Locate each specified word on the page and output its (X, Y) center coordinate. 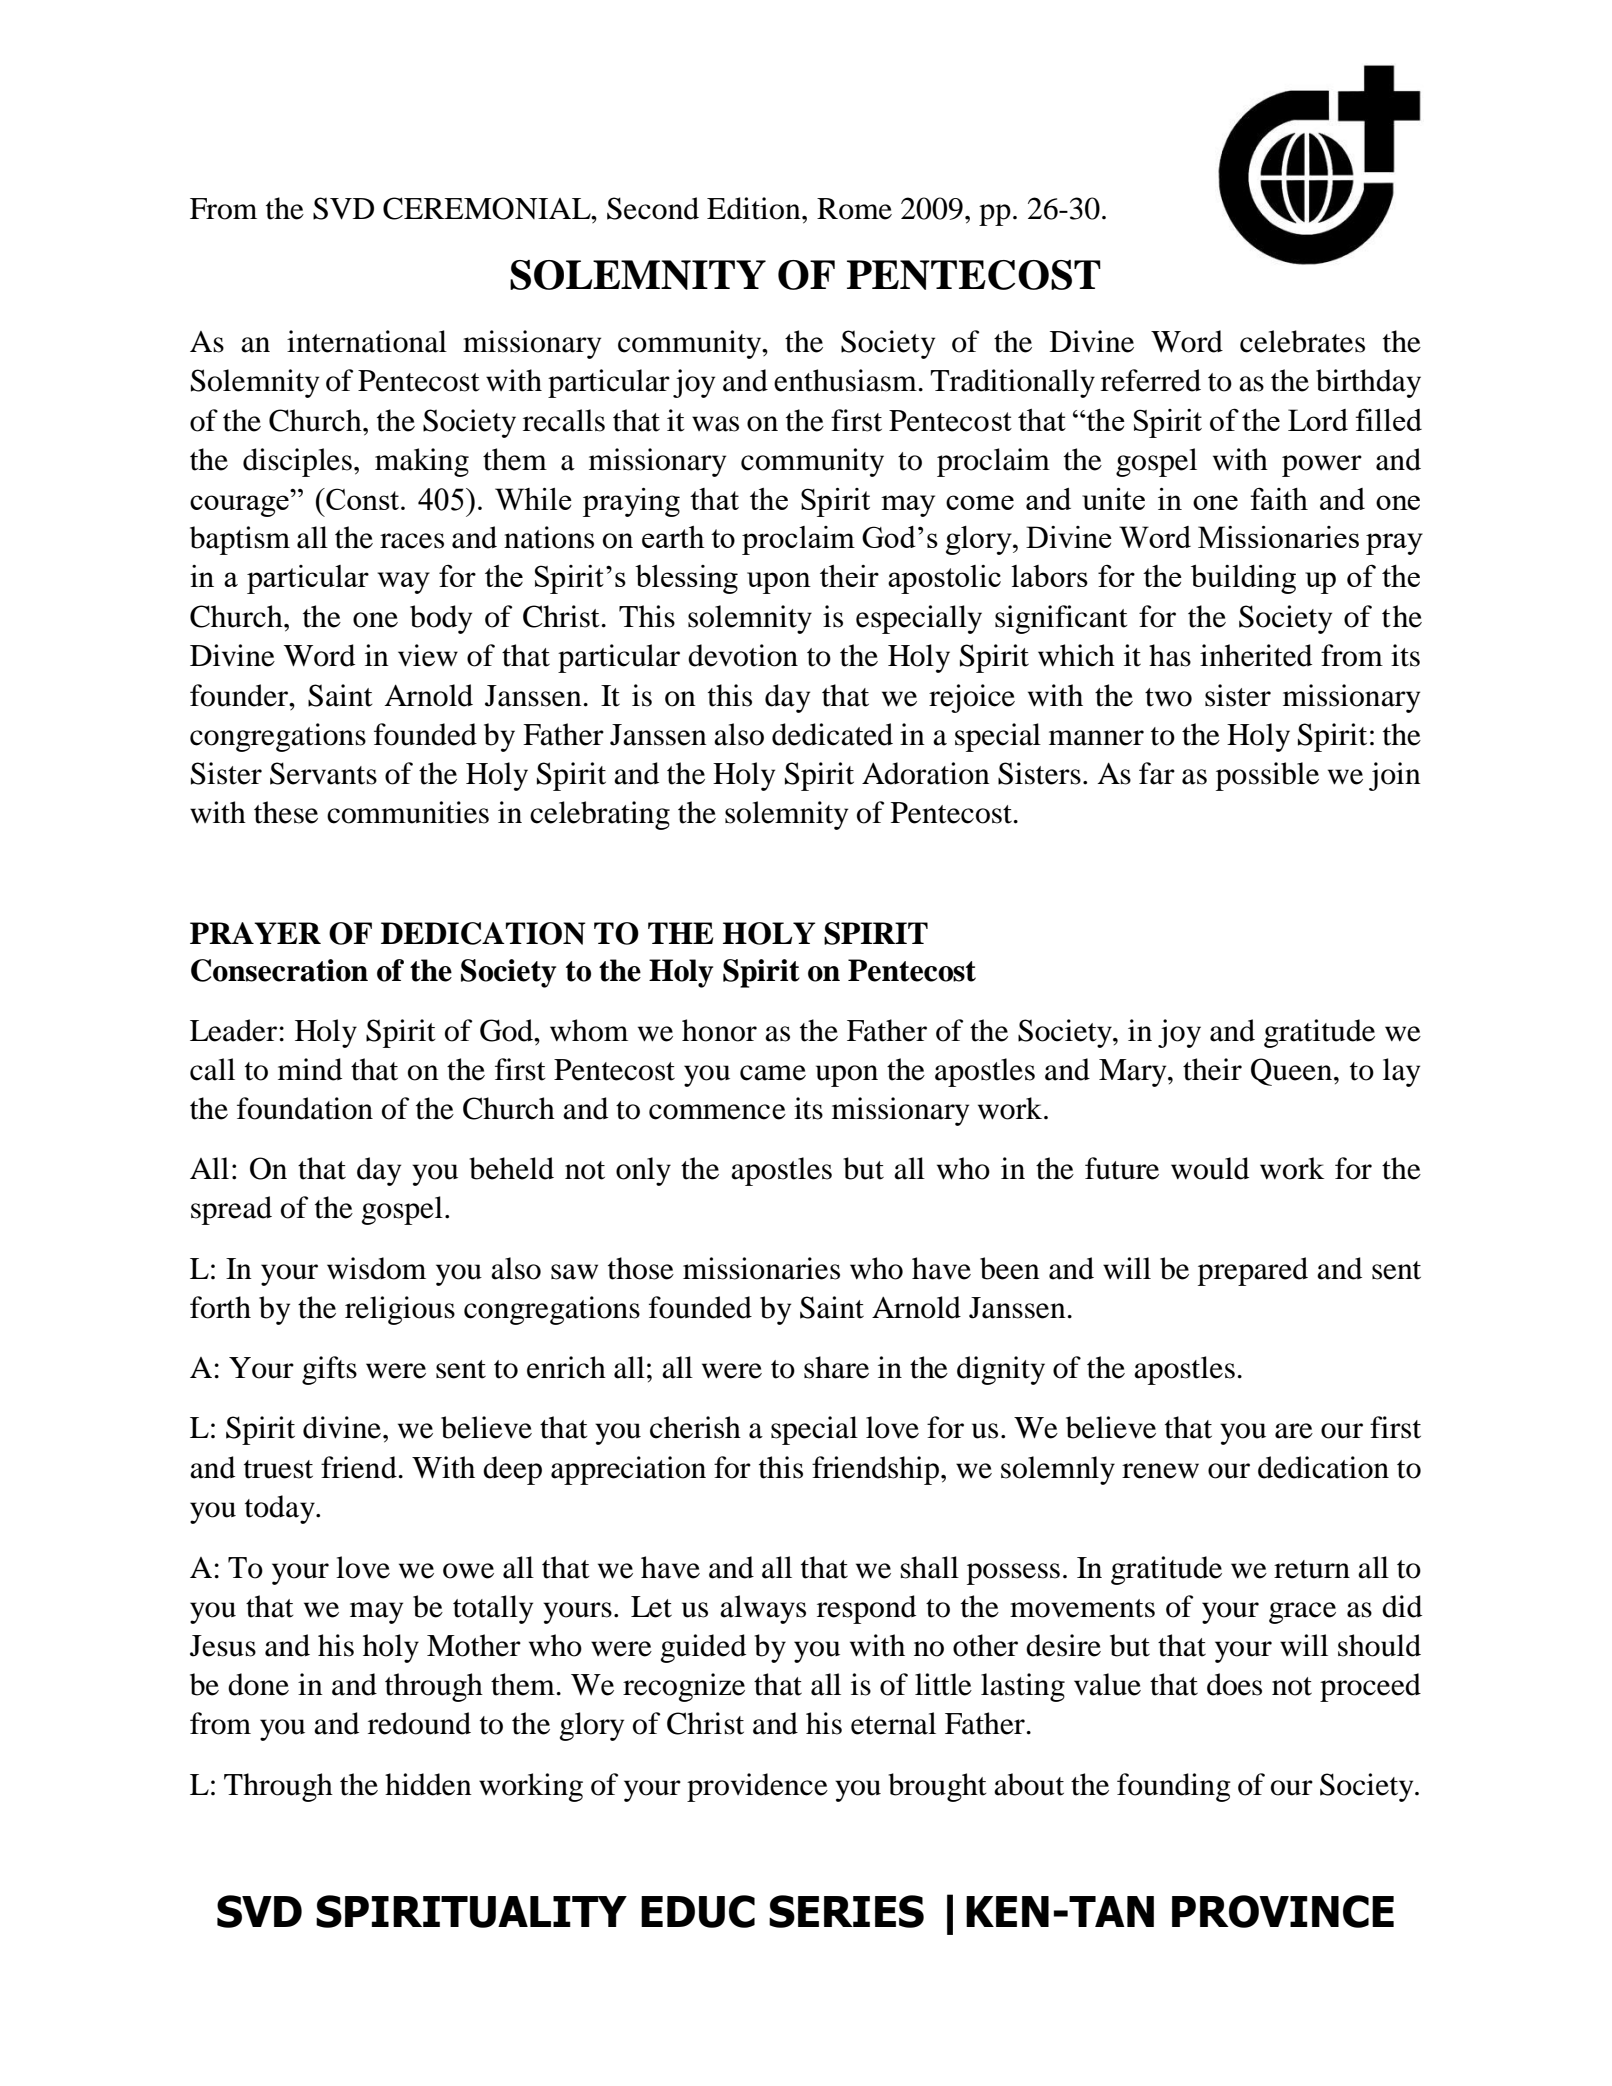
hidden (428, 1784)
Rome (854, 209)
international (367, 341)
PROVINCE (1283, 1911)
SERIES (846, 1911)
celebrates (1302, 341)
